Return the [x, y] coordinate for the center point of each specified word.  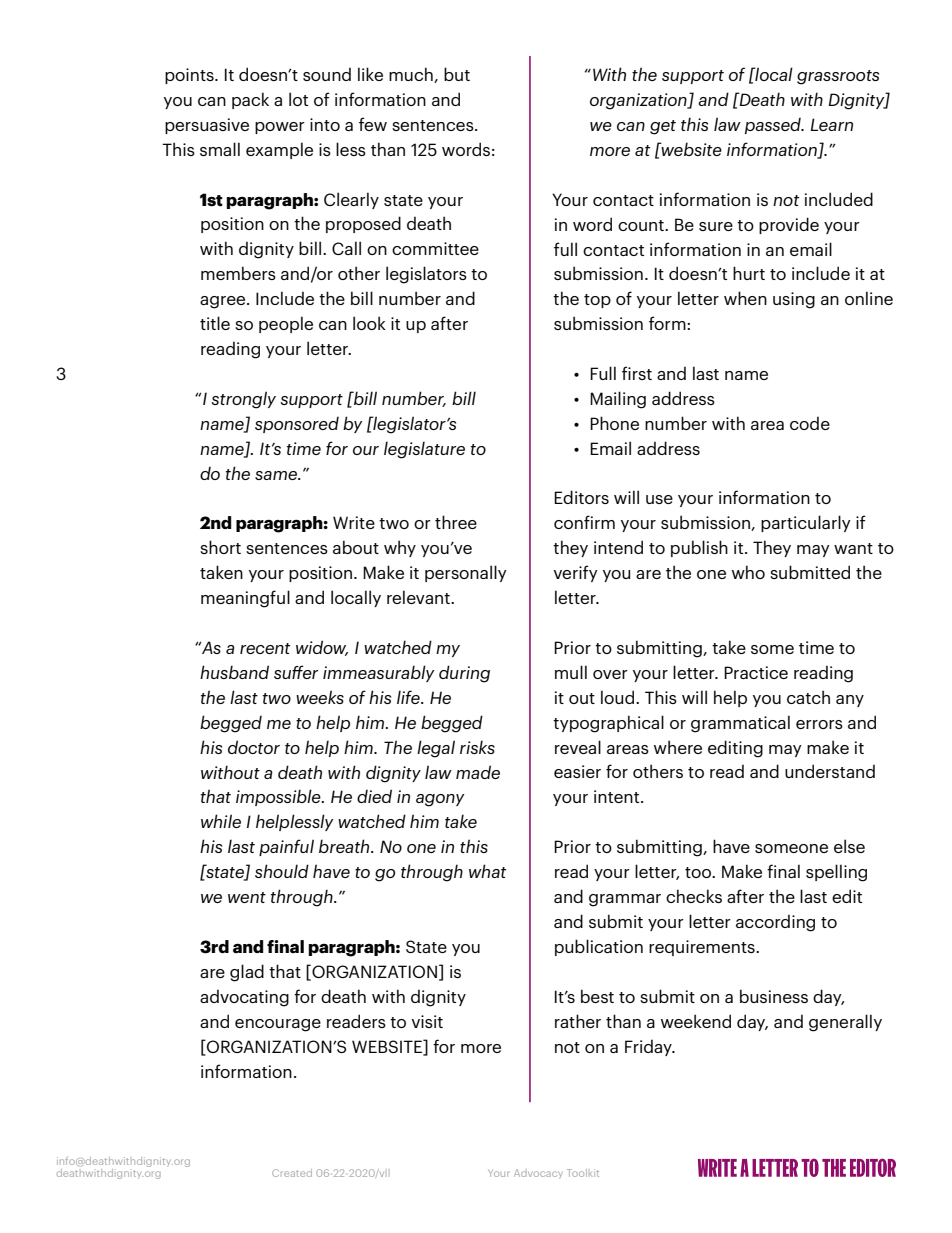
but [457, 74]
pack [250, 100]
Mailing [618, 400]
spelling [836, 873]
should [282, 871]
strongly [243, 400]
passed [774, 125]
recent [265, 648]
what [487, 871]
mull [571, 672]
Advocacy [538, 1174]
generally [845, 1023]
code [810, 423]
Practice [756, 672]
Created [292, 1173]
